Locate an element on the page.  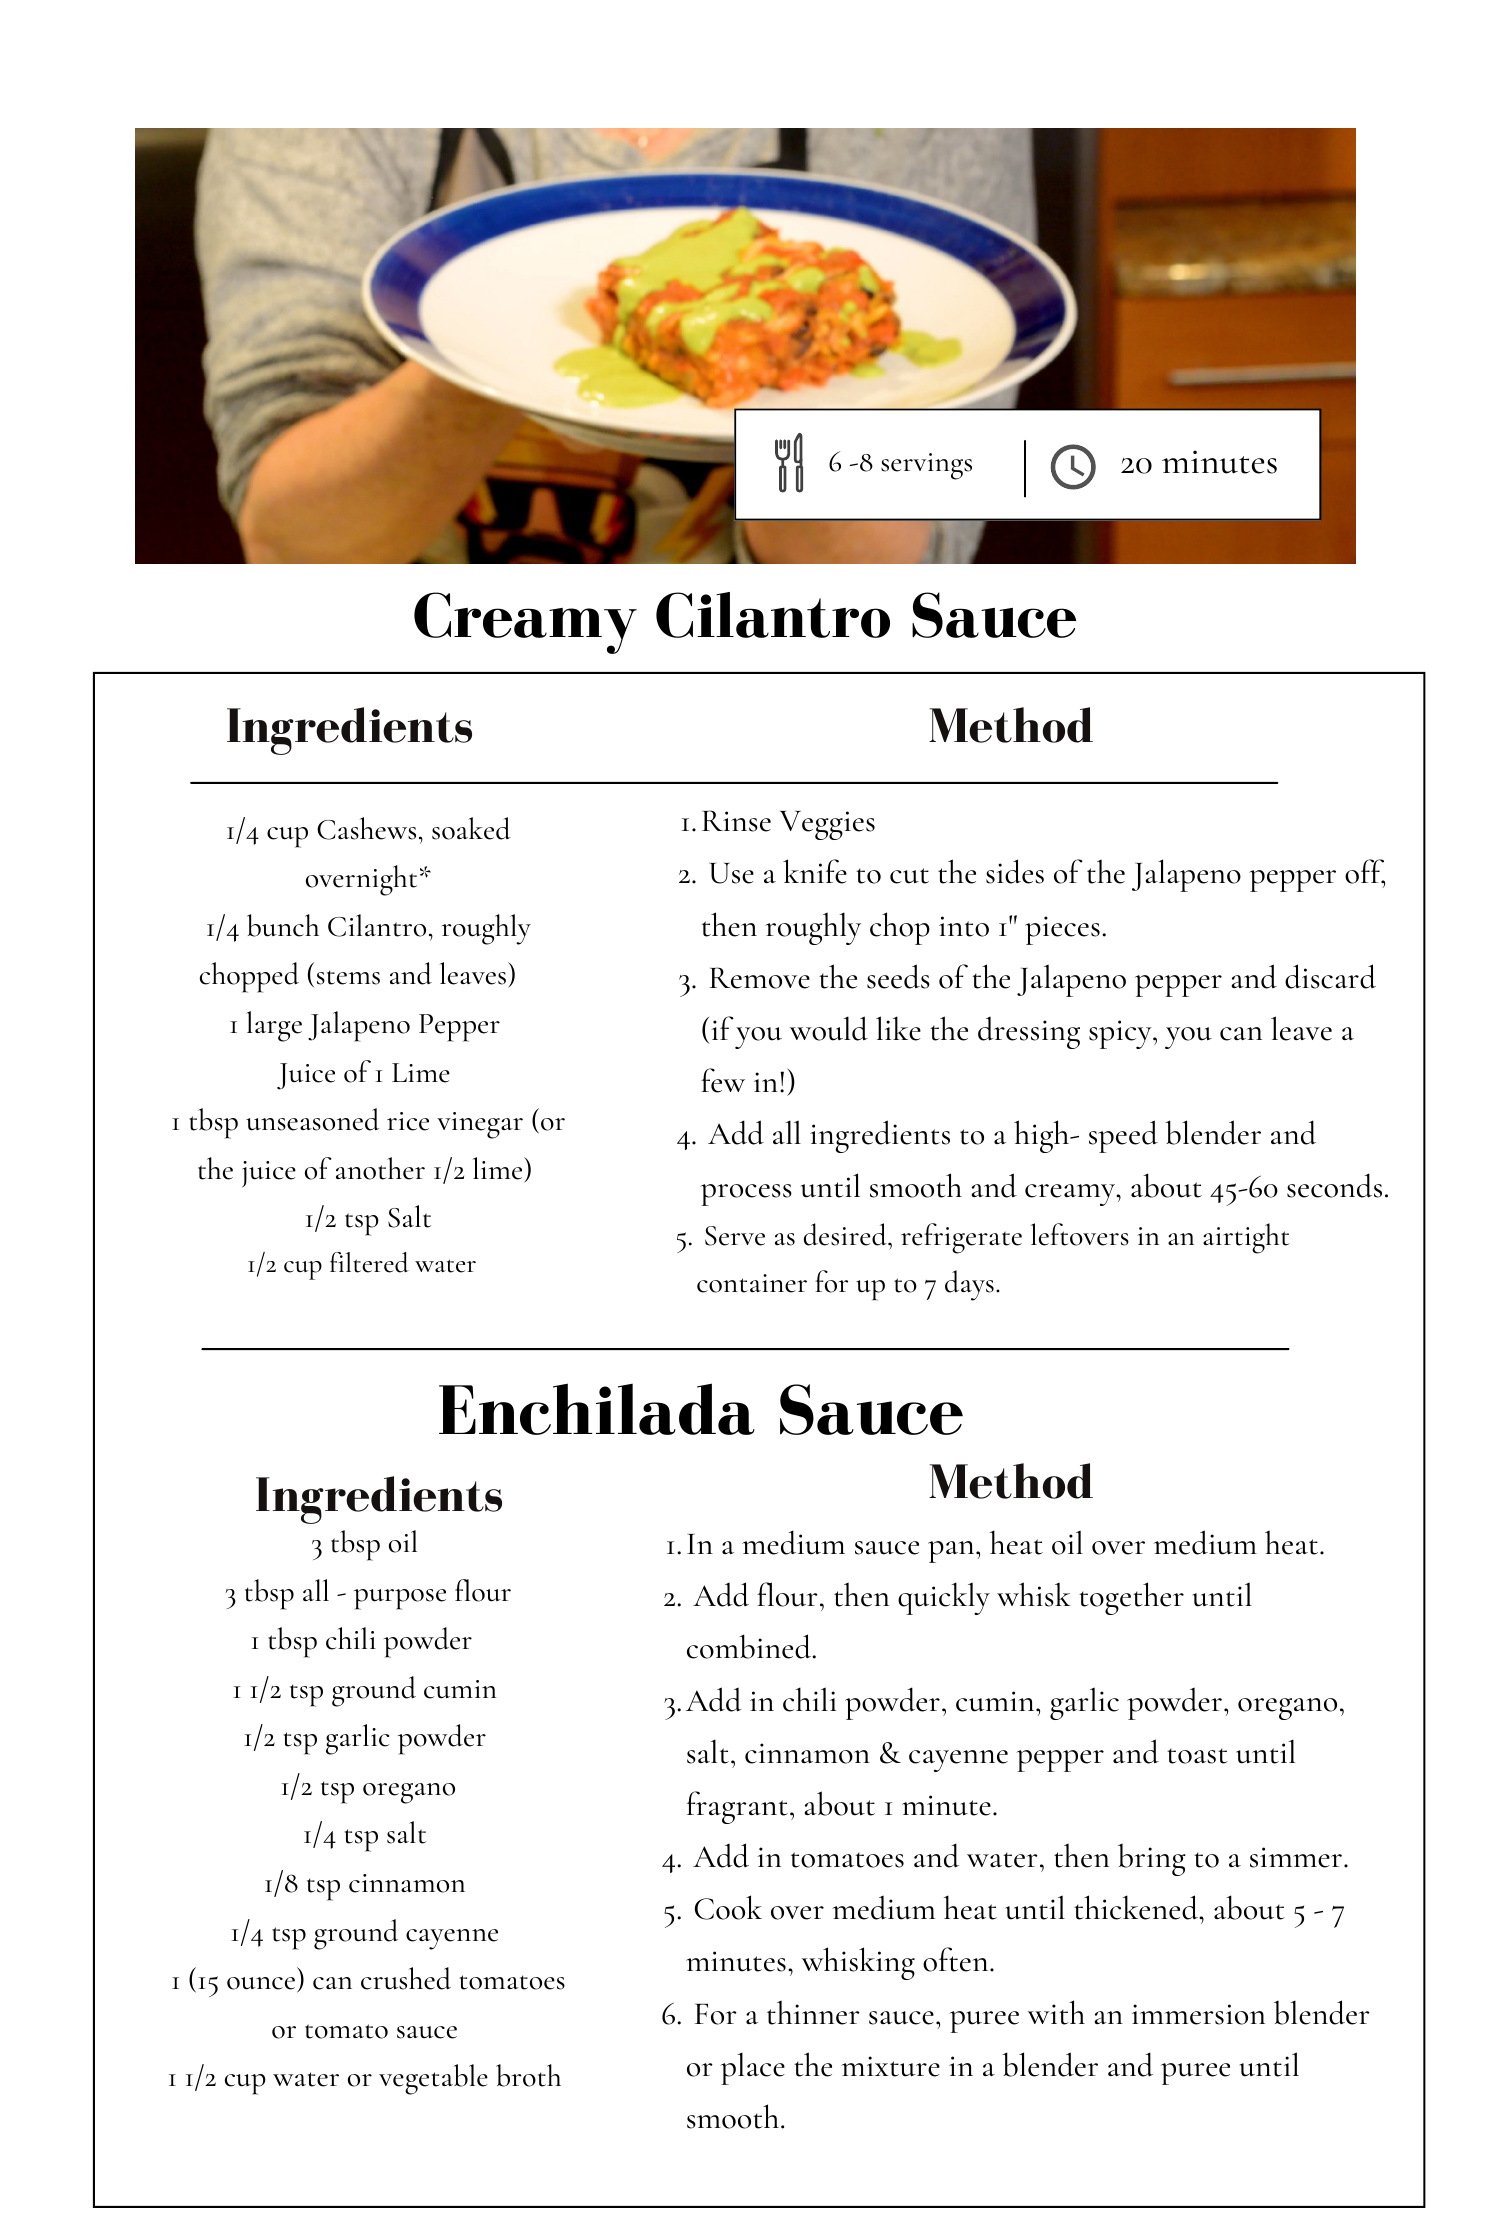
together is located at coordinates (1131, 1598).
